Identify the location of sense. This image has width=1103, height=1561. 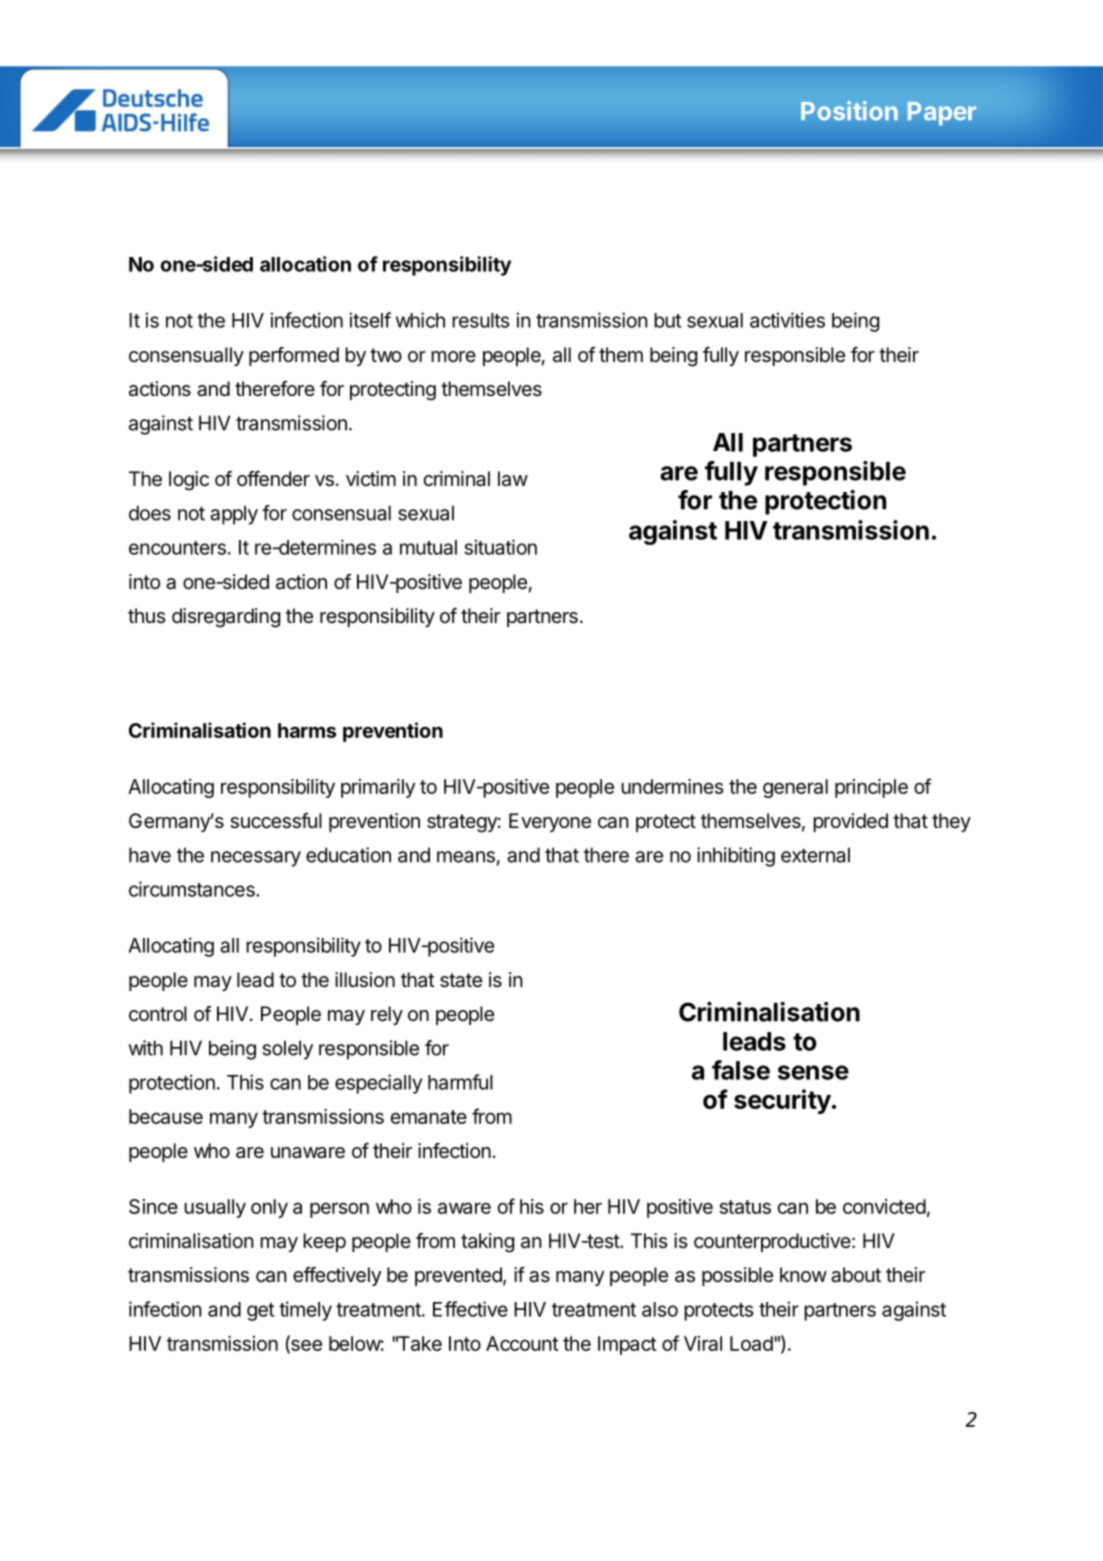
(813, 1072).
